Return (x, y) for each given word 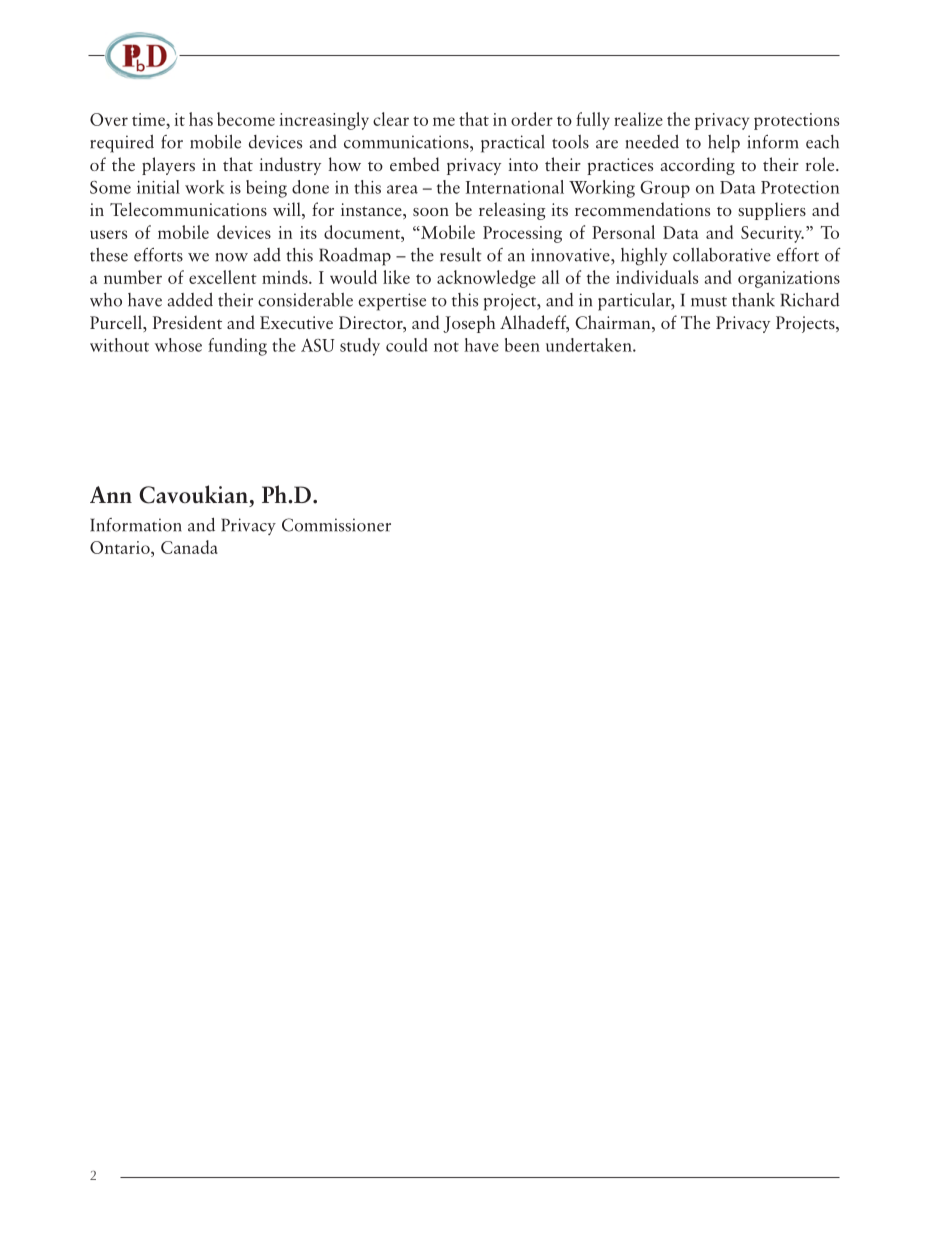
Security (772, 234)
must (709, 302)
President (187, 322)
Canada (189, 547)
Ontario (121, 547)
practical (512, 144)
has (201, 119)
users (108, 234)
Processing (522, 234)
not (446, 347)
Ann (111, 494)
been (522, 345)
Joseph (469, 324)
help (724, 143)
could (407, 345)
